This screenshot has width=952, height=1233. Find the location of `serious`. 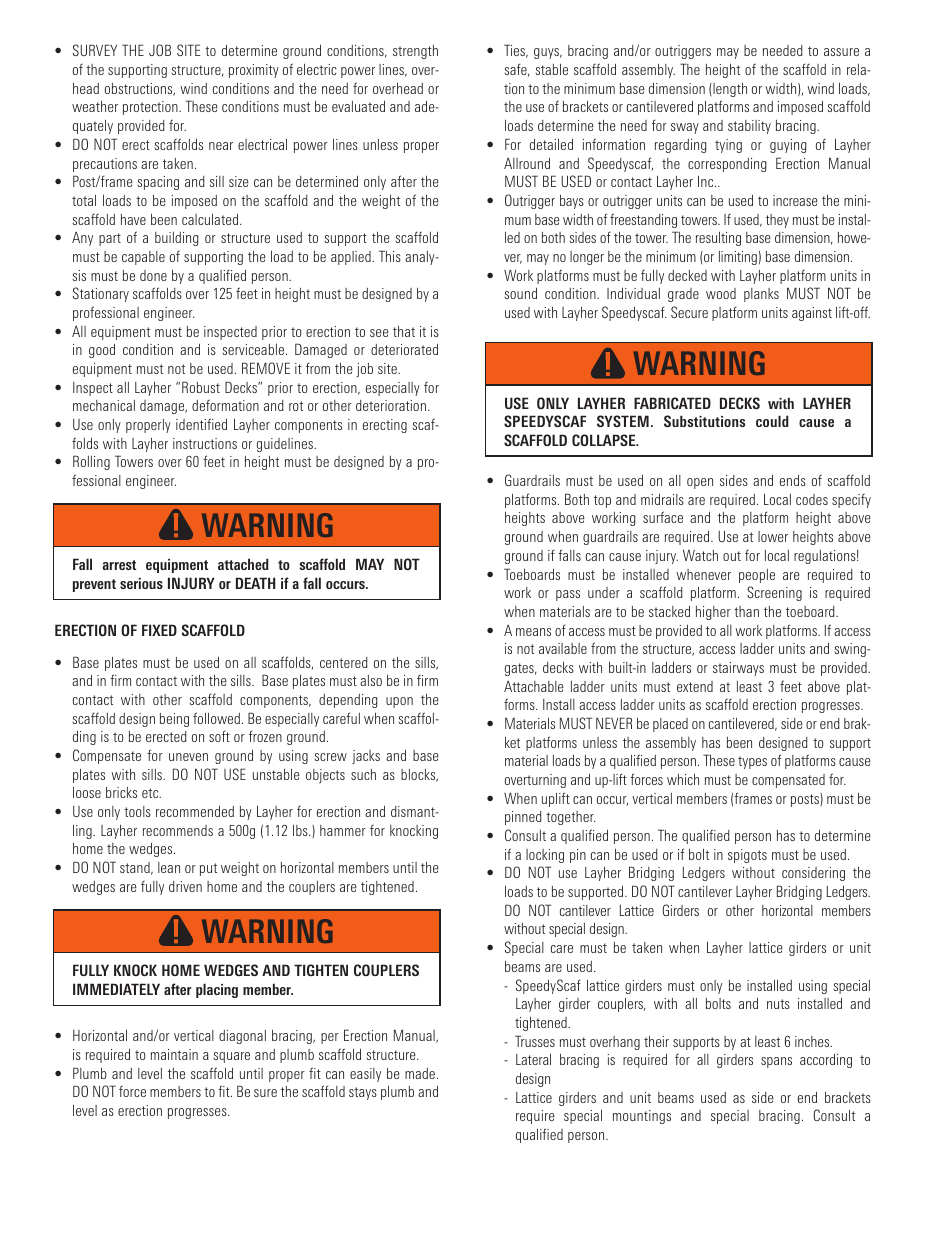

serious is located at coordinates (141, 583).
